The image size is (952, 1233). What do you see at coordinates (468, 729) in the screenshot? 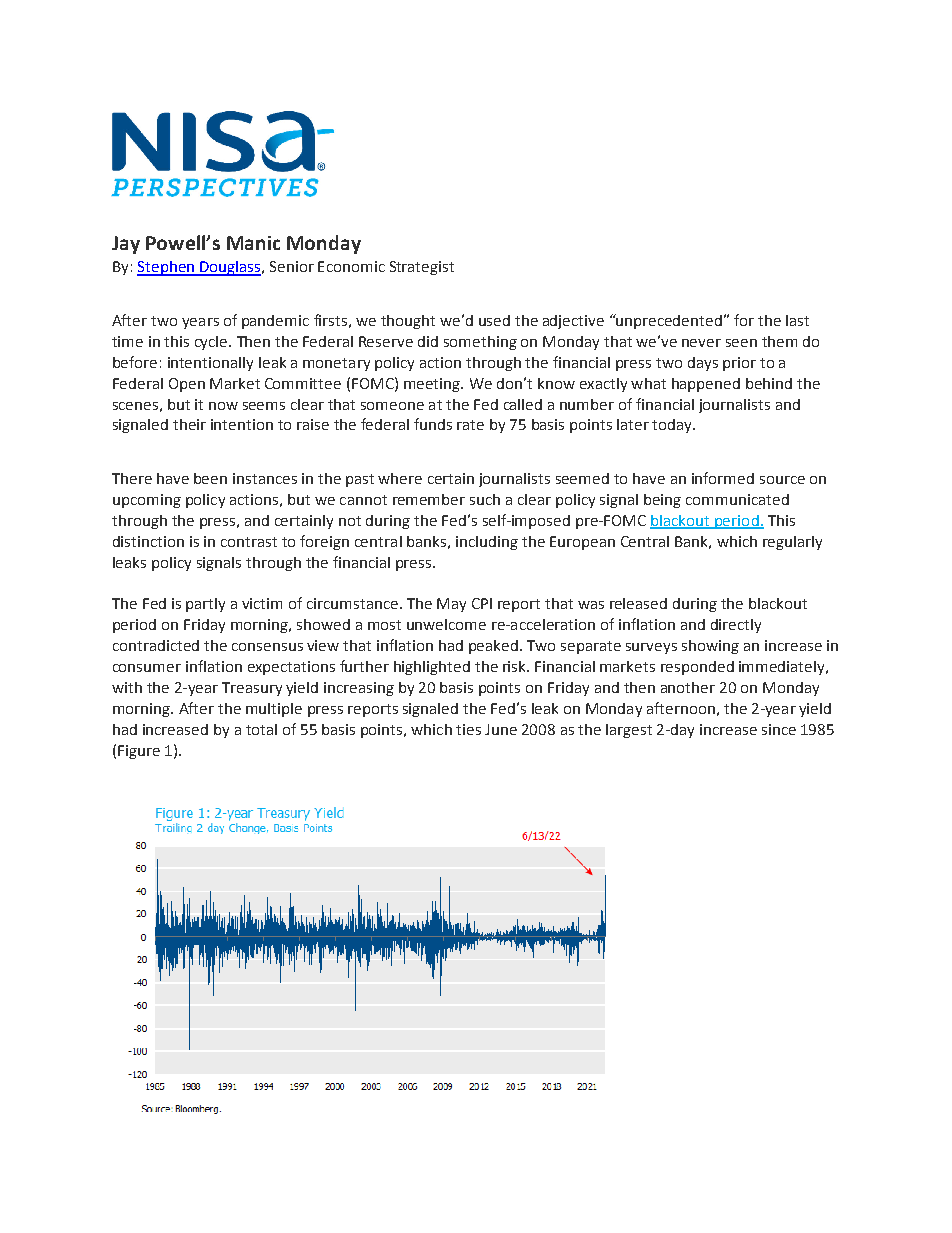
I see `ties` at bounding box center [468, 729].
